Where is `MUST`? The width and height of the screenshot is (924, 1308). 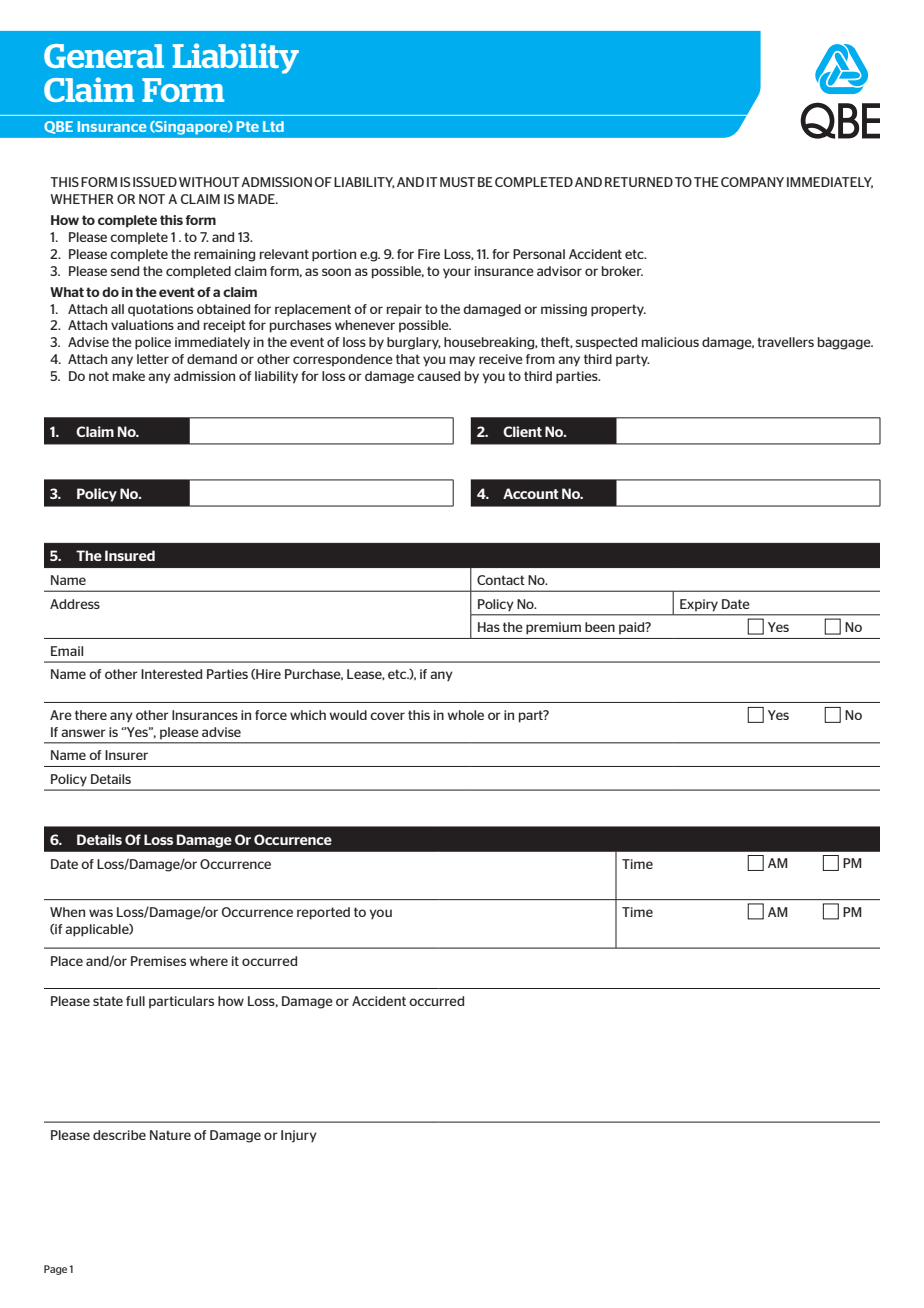 MUST is located at coordinates (457, 182).
